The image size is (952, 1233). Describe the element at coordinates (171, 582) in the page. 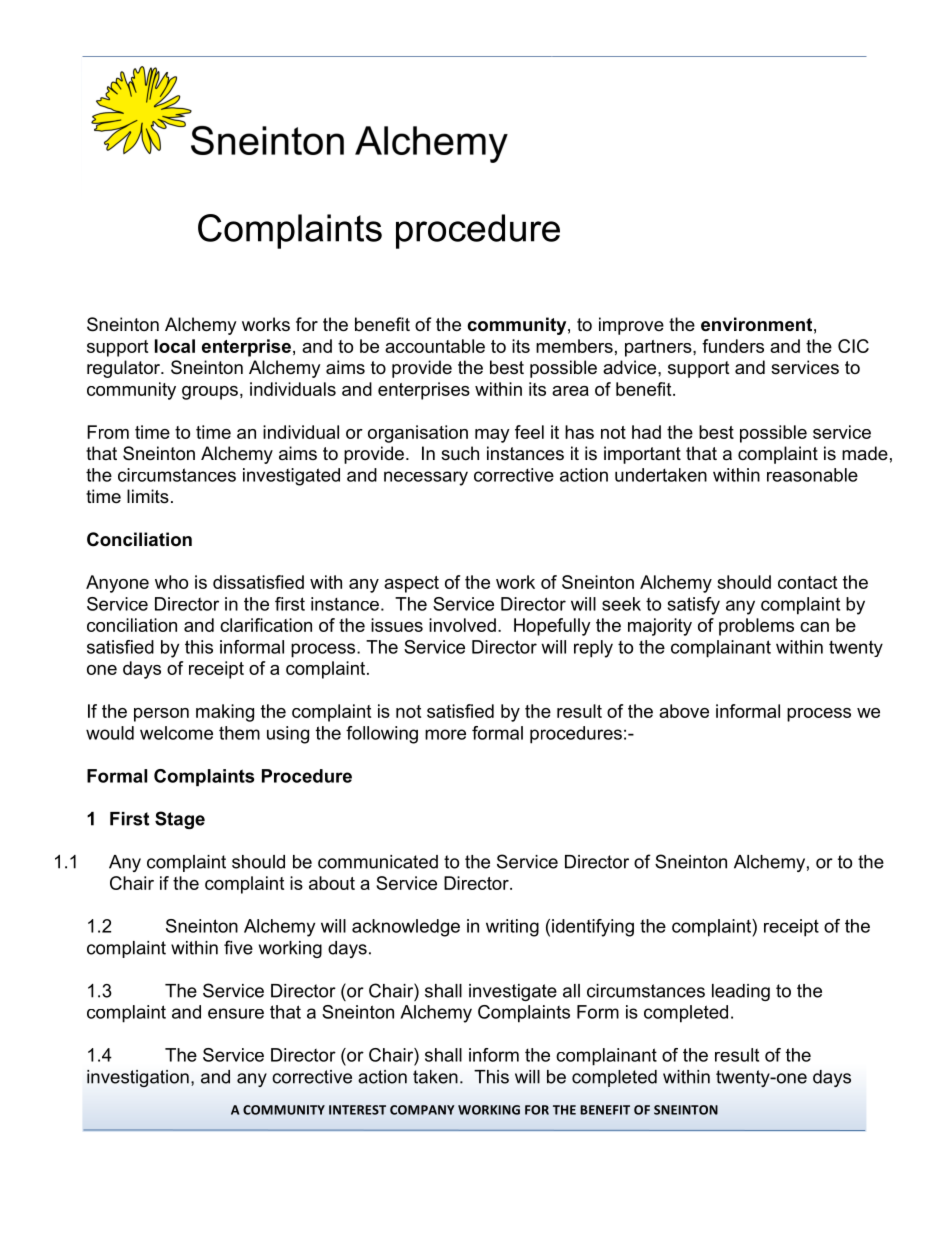

I see `who` at that location.
